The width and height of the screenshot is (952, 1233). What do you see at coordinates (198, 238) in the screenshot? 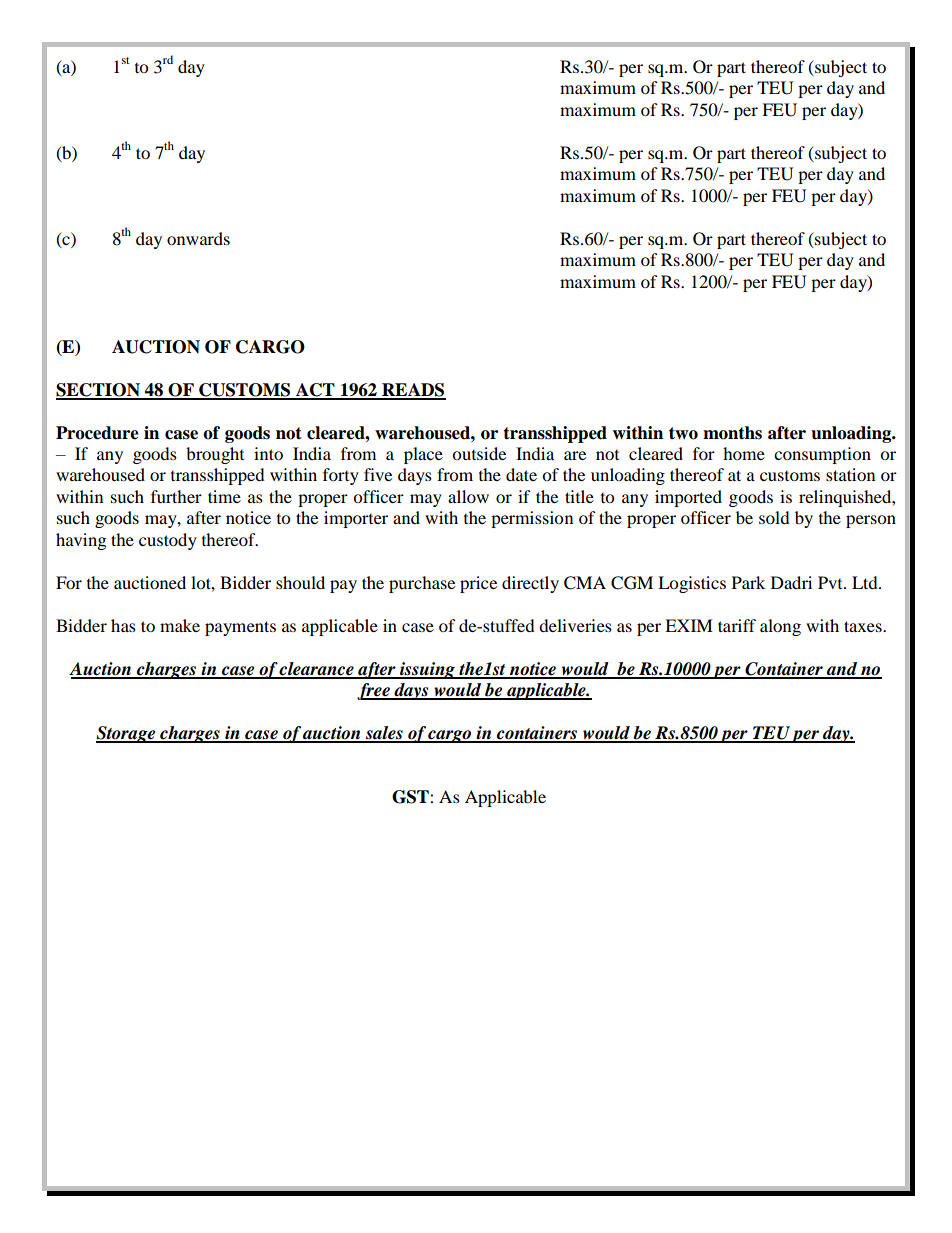
I see `onwards` at bounding box center [198, 238].
